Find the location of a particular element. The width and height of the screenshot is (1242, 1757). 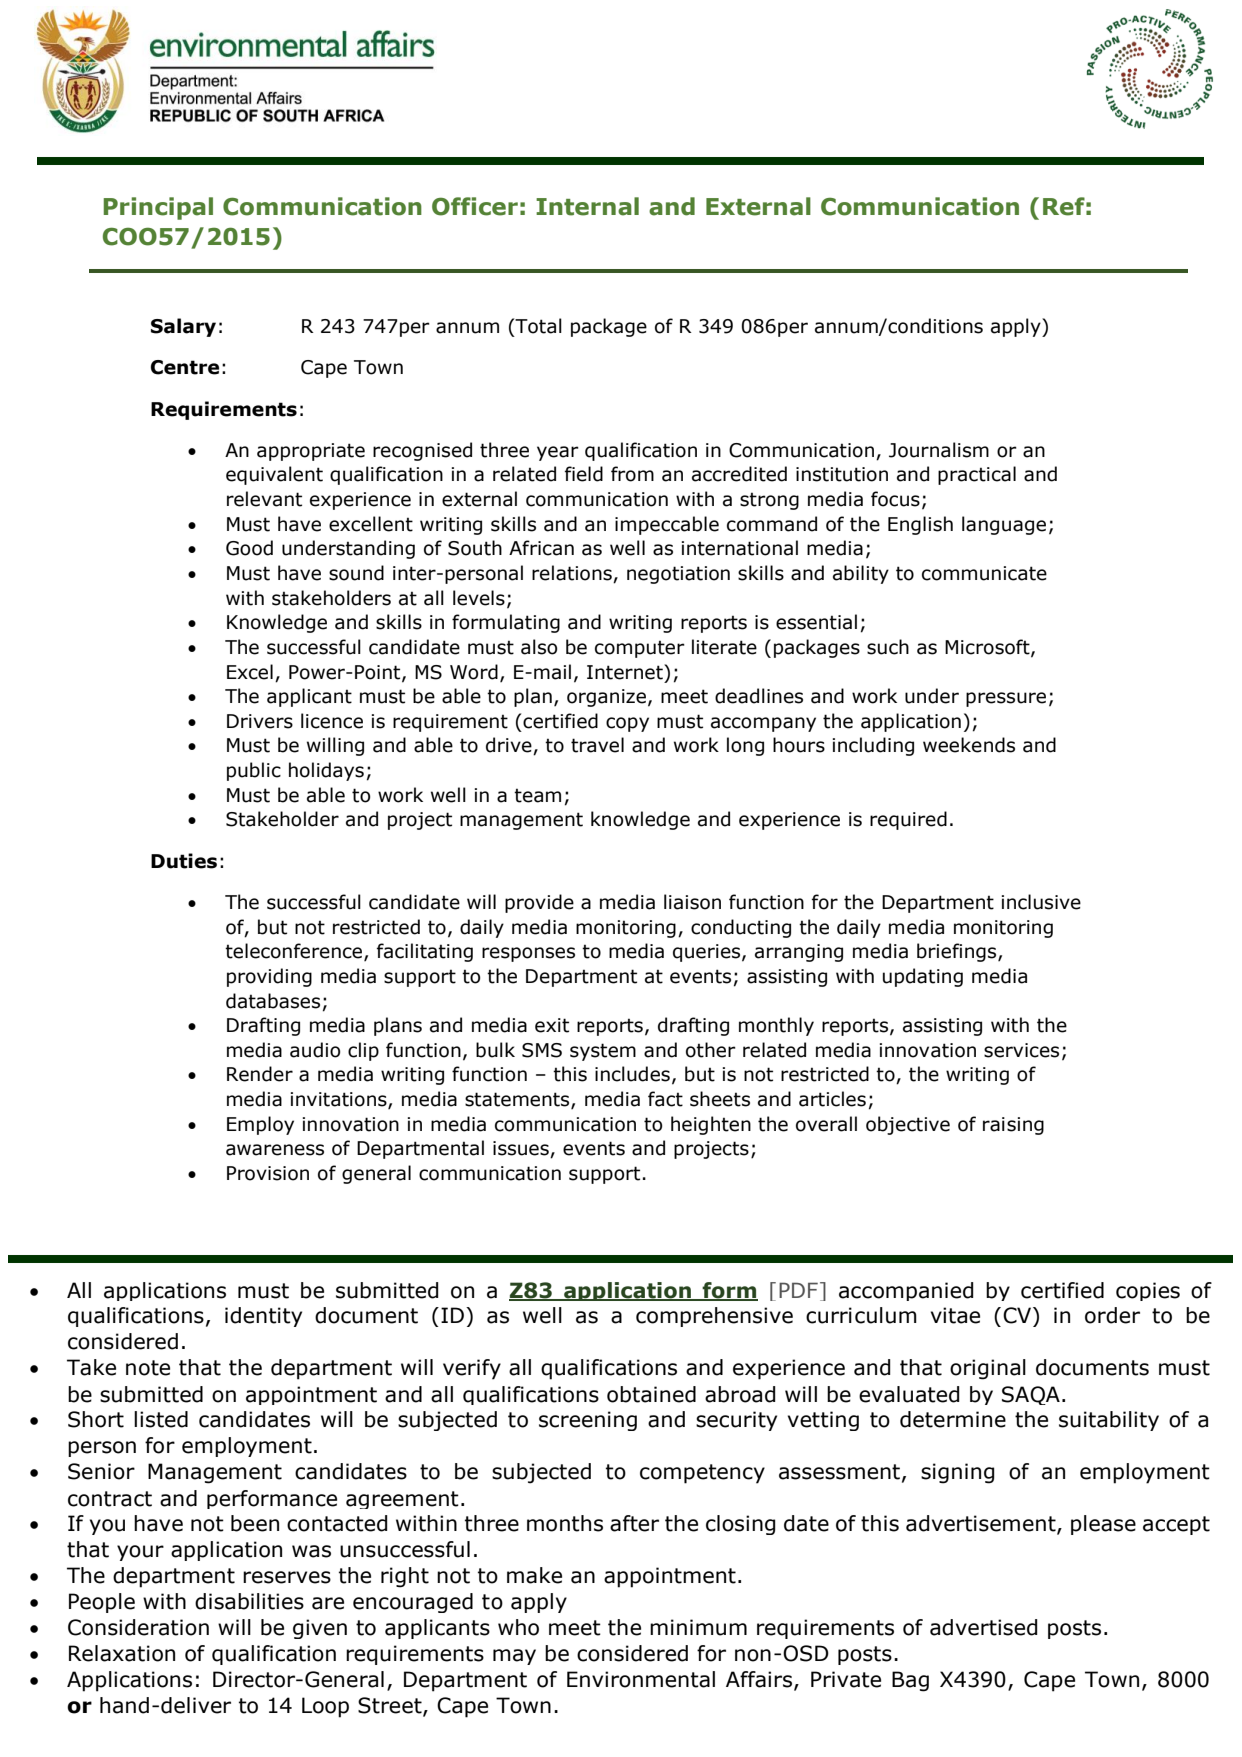

Total is located at coordinates (537, 327).
